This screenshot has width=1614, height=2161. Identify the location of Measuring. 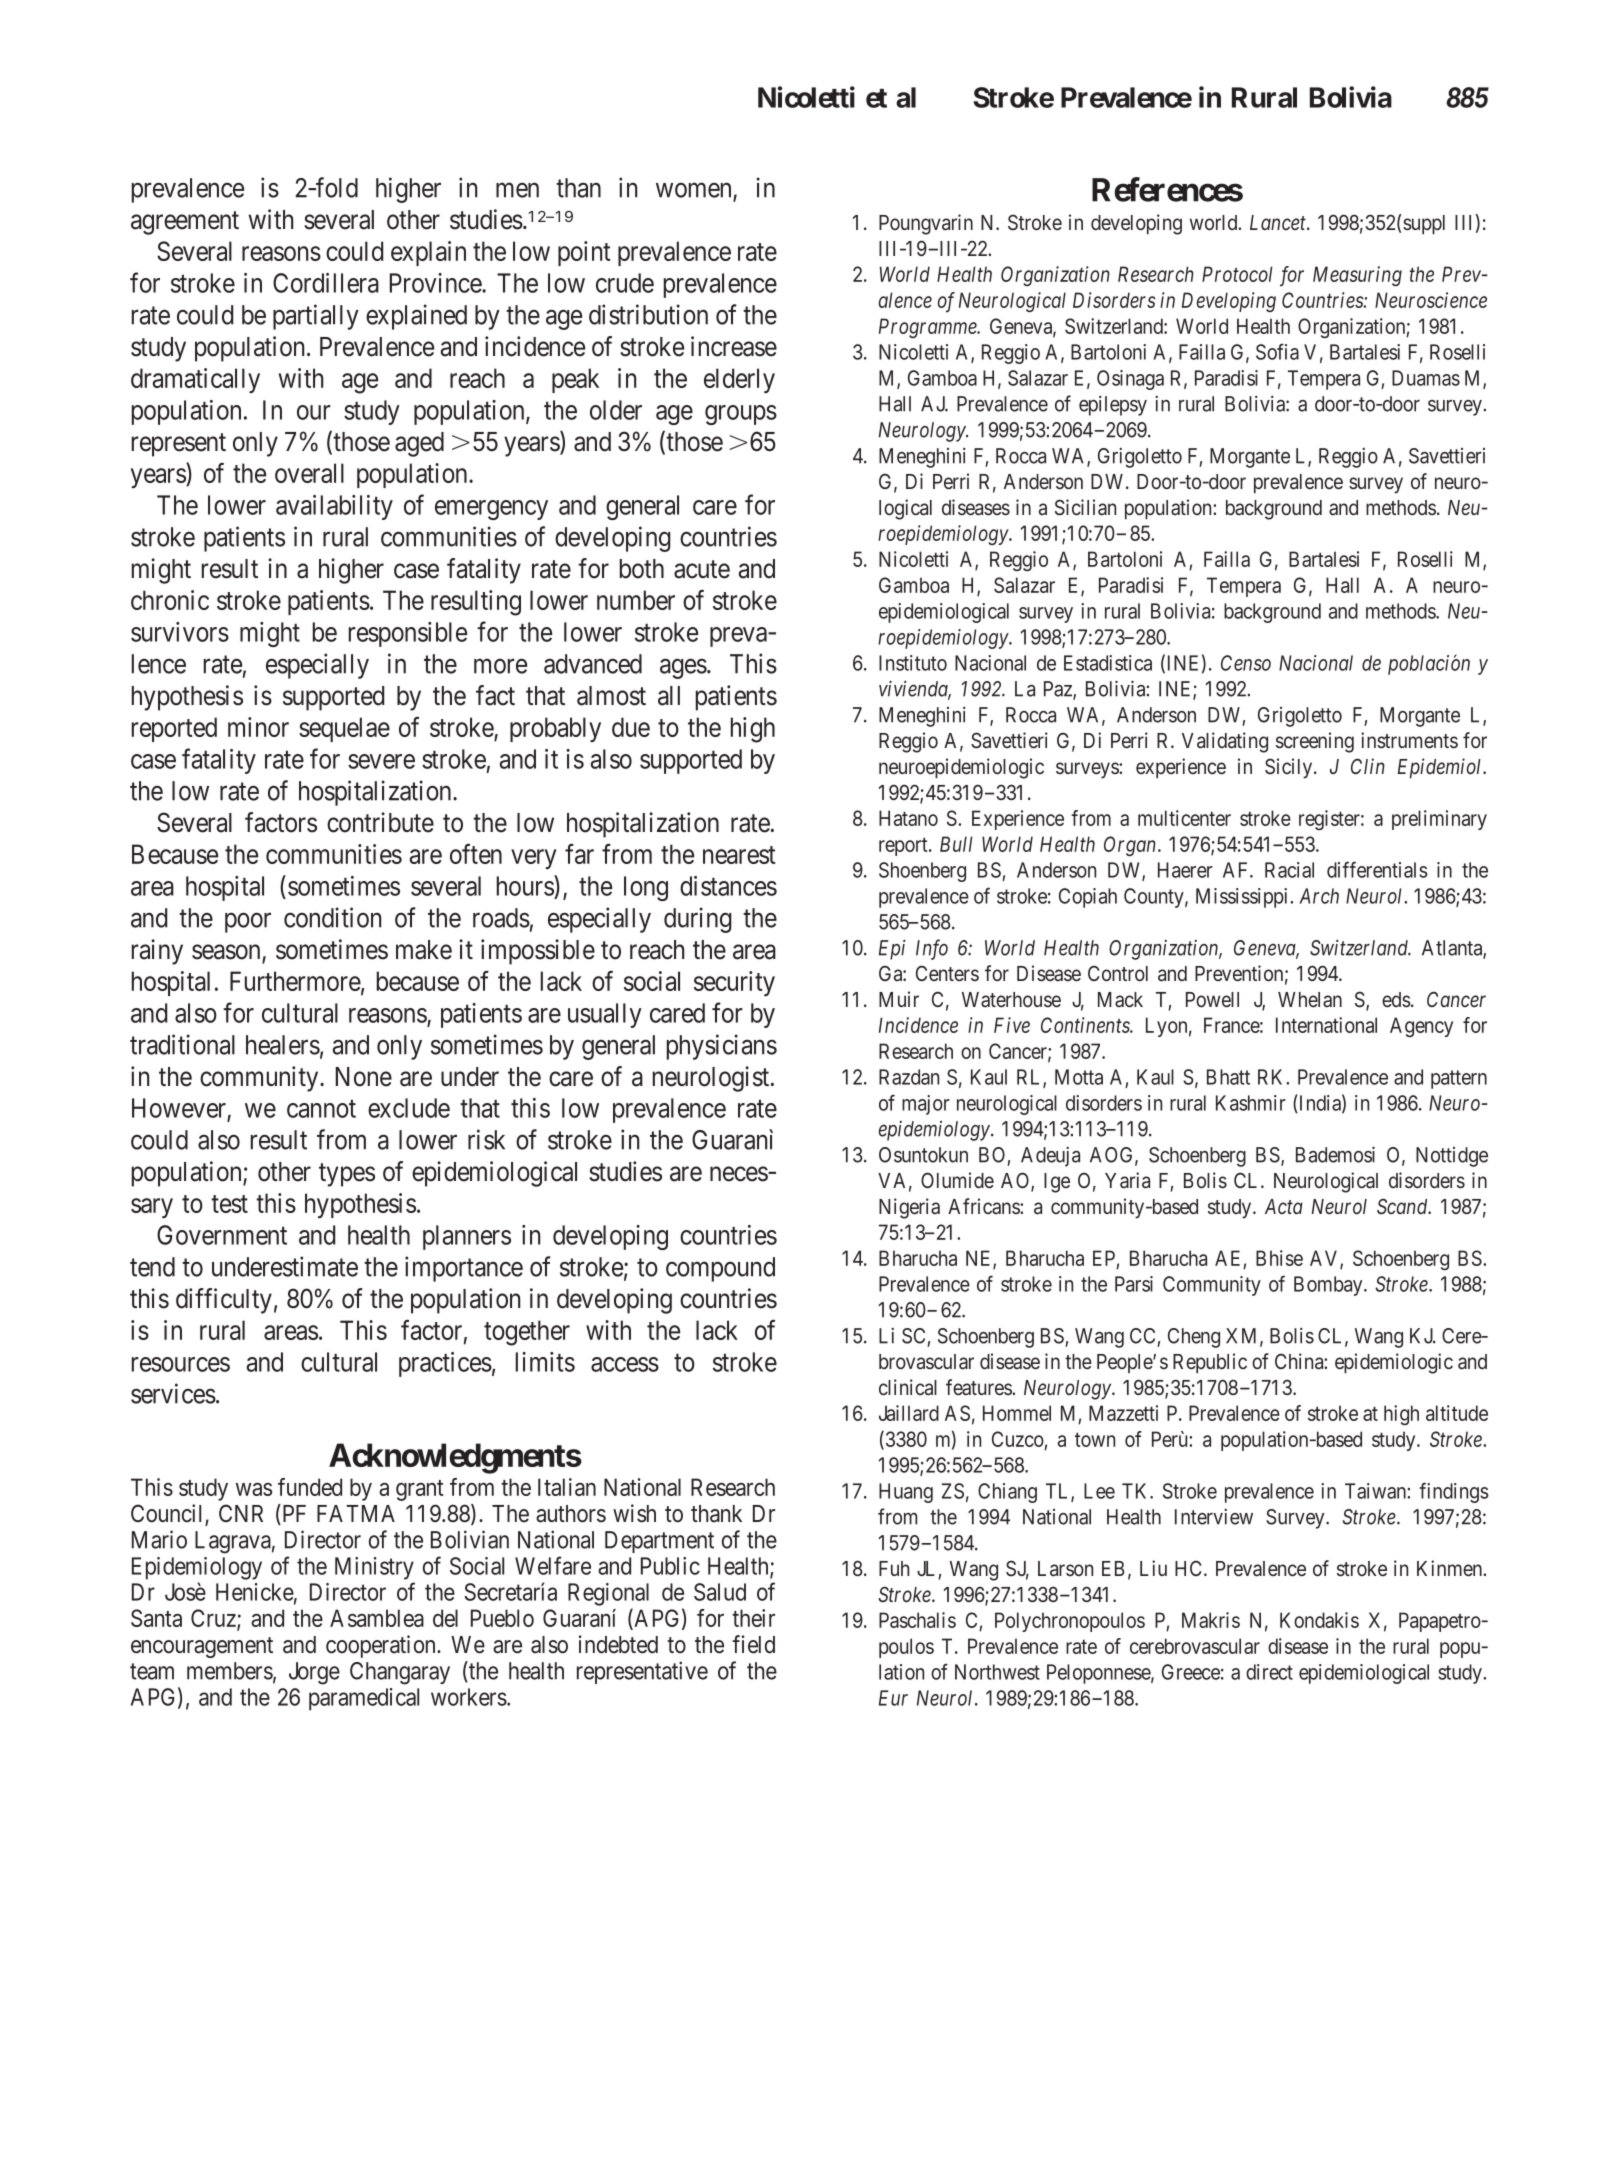
(1357, 276).
